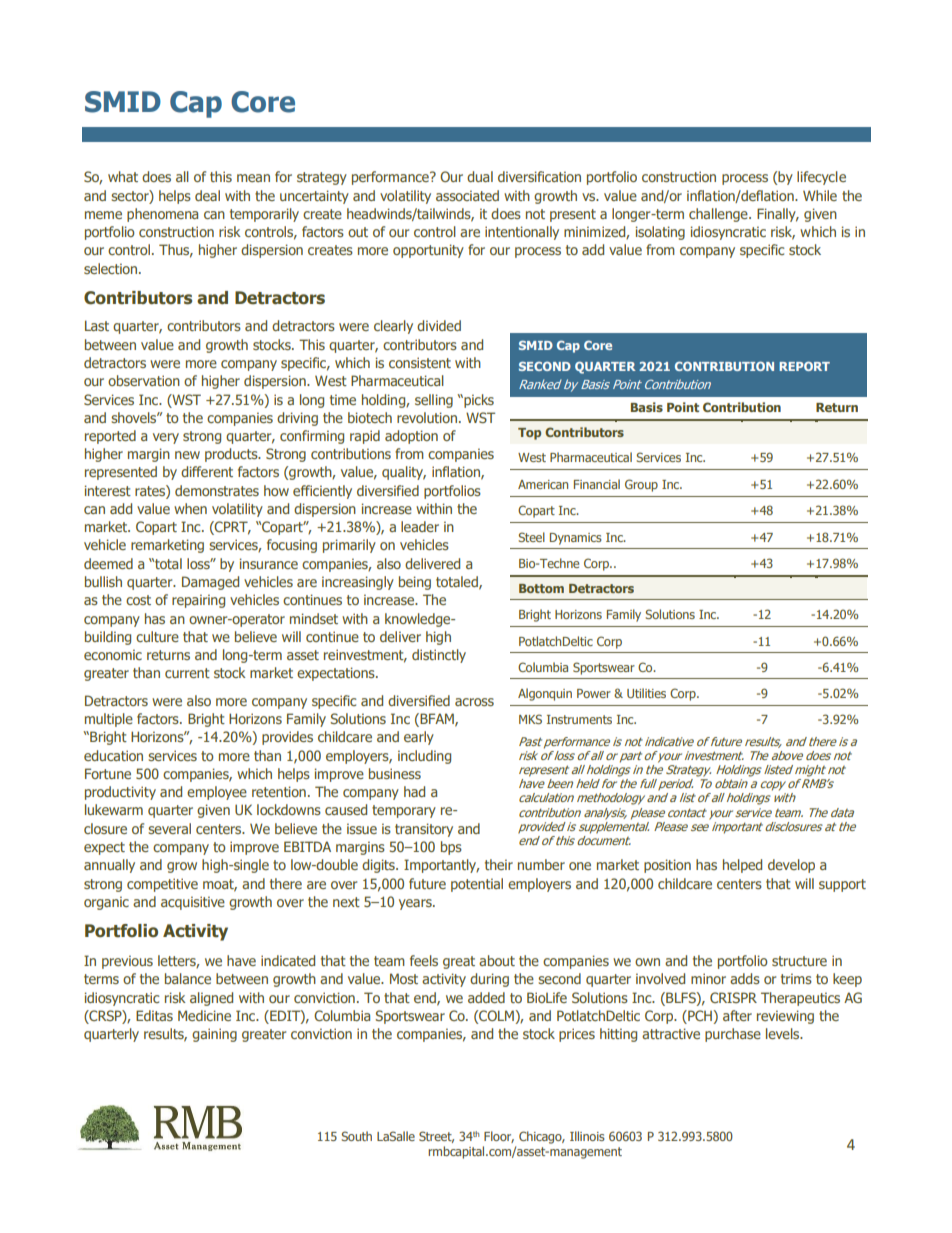 The width and height of the screenshot is (952, 1233). What do you see at coordinates (214, 1035) in the screenshot?
I see `gaining` at bounding box center [214, 1035].
